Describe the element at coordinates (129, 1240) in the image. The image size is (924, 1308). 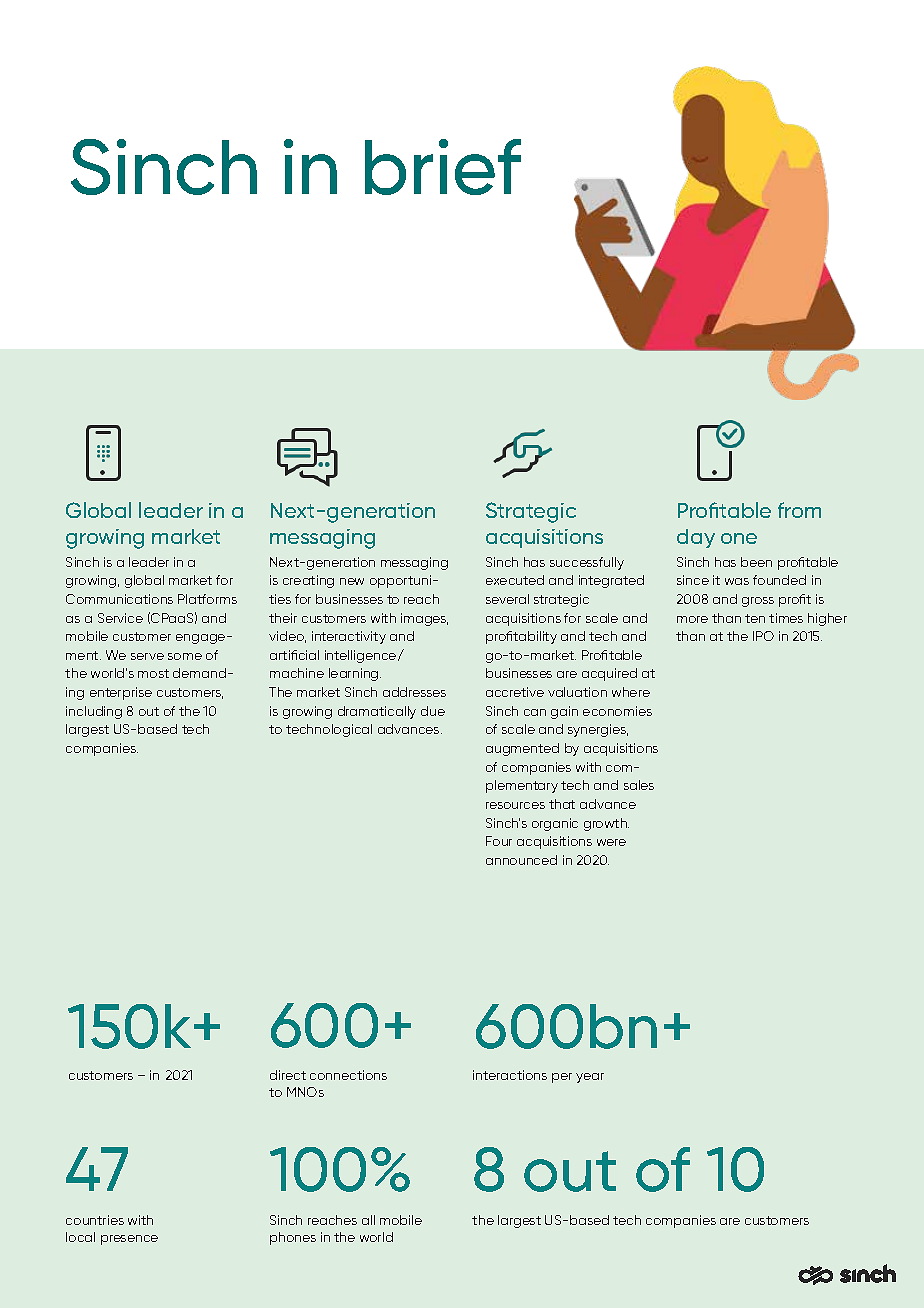
I see `presence` at that location.
